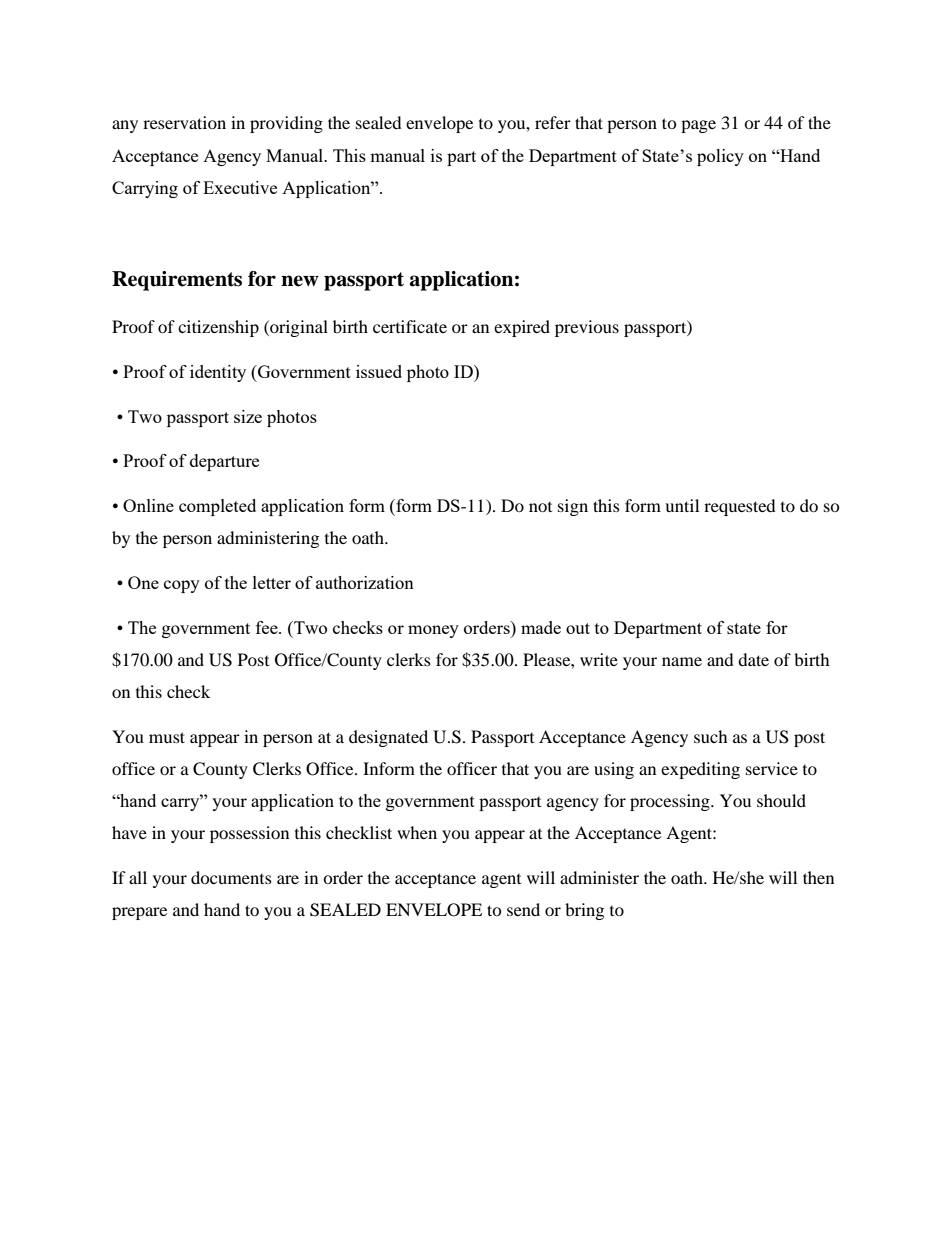 Image resolution: width=952 pixels, height=1233 pixels. Describe the element at coordinates (522, 328) in the document. I see `expired` at that location.
